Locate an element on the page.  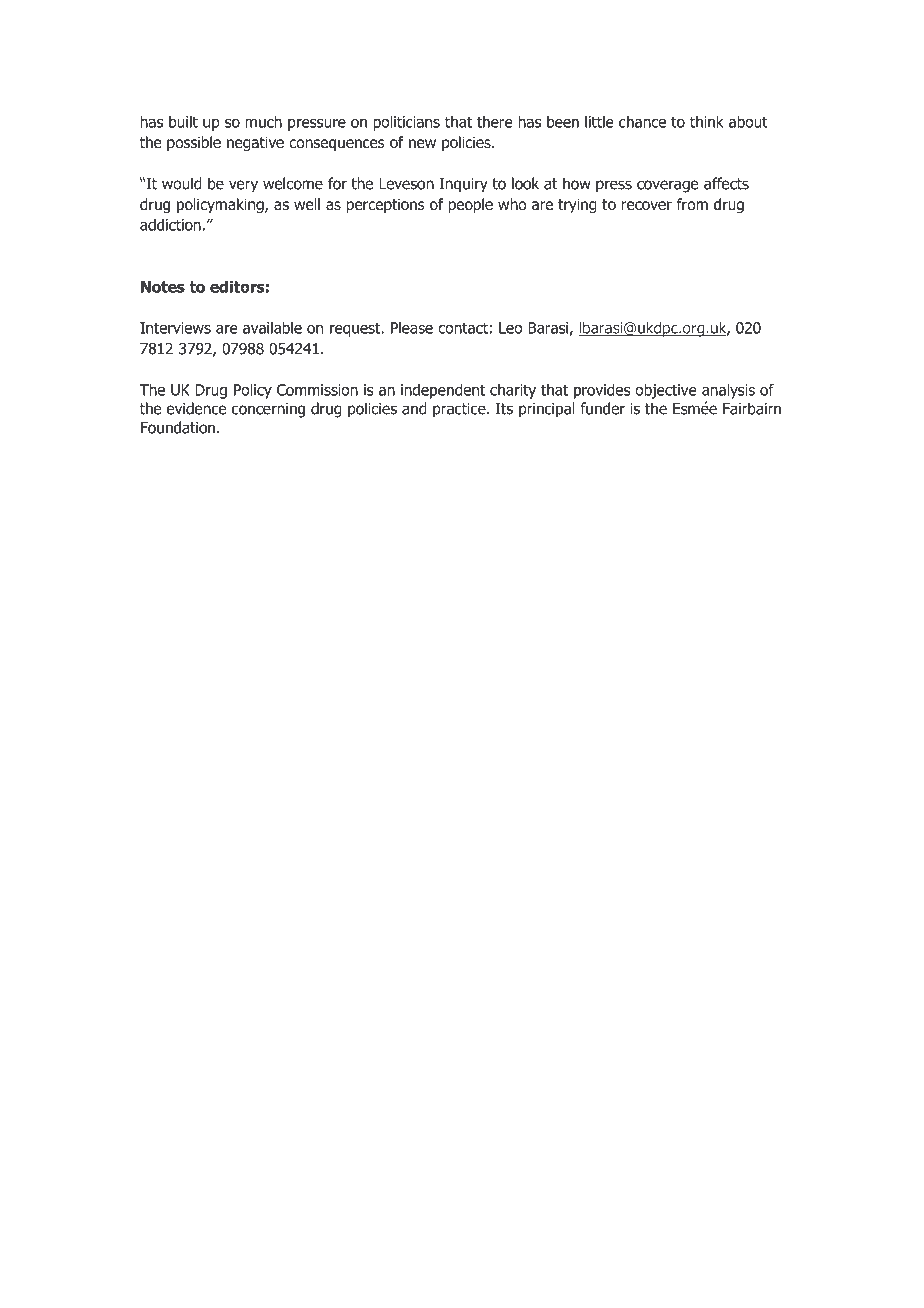
and is located at coordinates (414, 408).
